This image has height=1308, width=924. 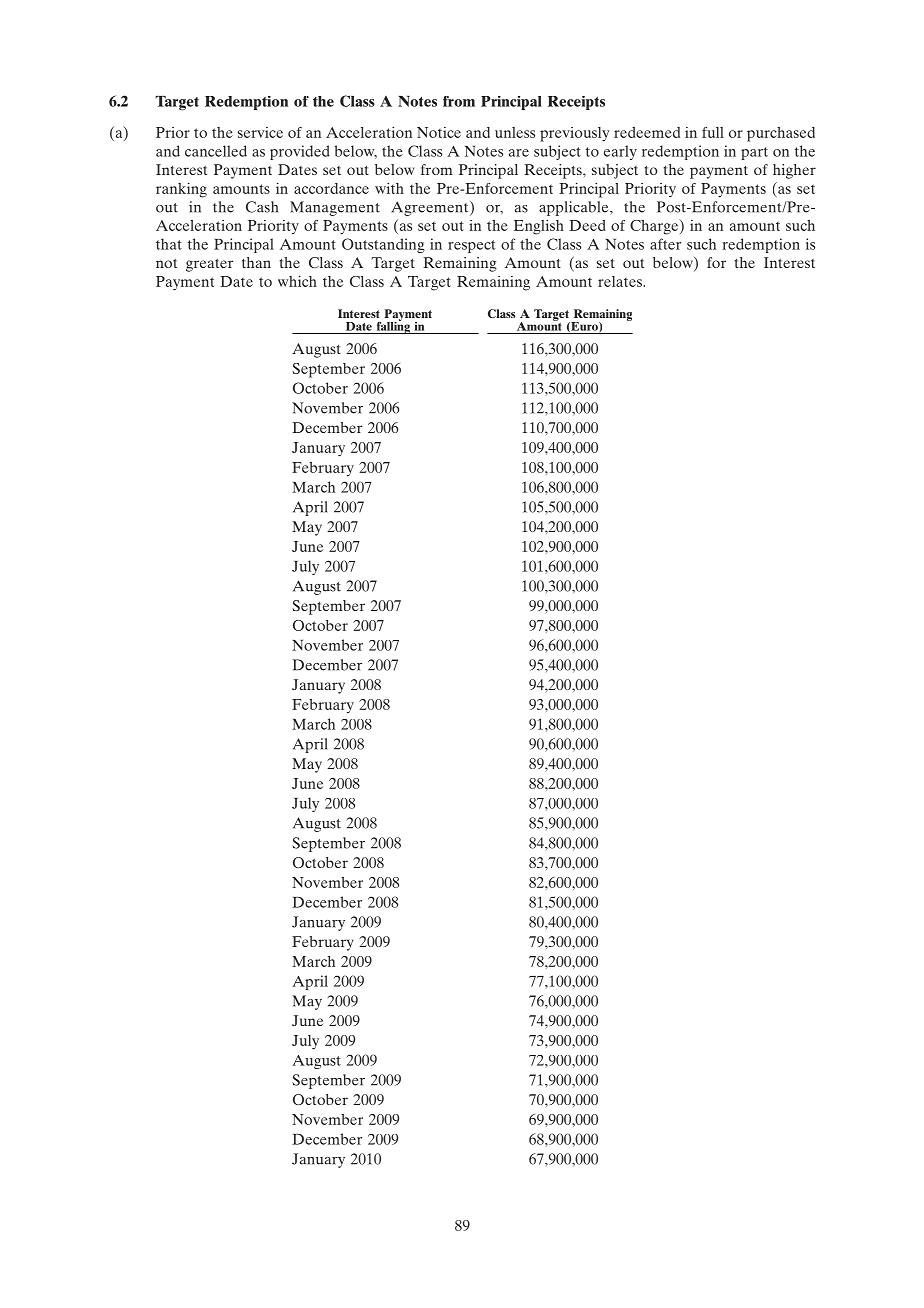 I want to click on higher, so click(x=794, y=171).
